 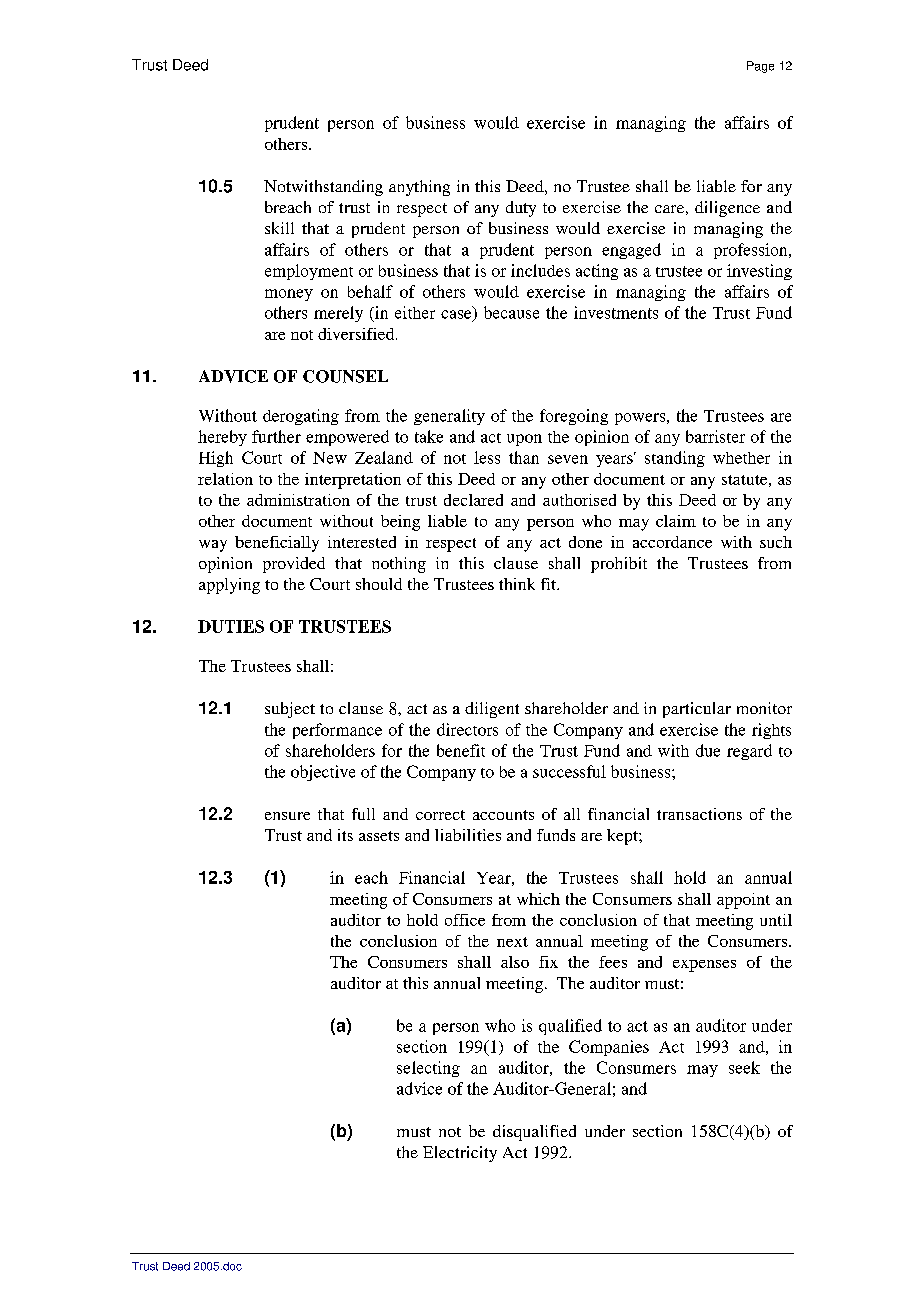 I want to click on Page, so click(x=760, y=67).
